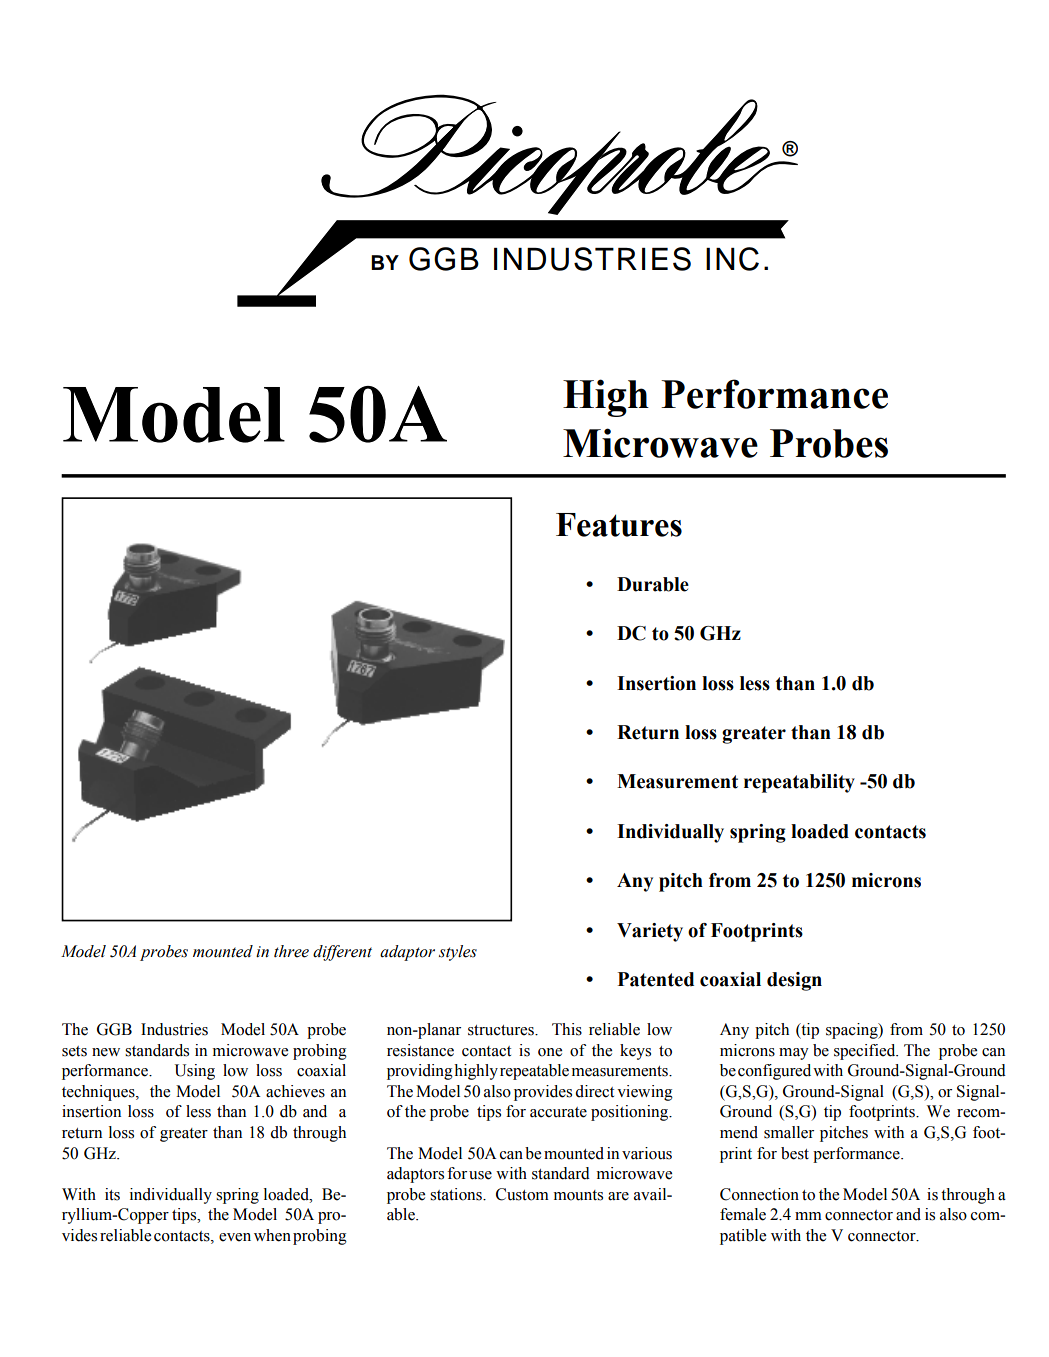 This screenshot has height=1357, width=1049. I want to click on spacing, so click(853, 1031).
